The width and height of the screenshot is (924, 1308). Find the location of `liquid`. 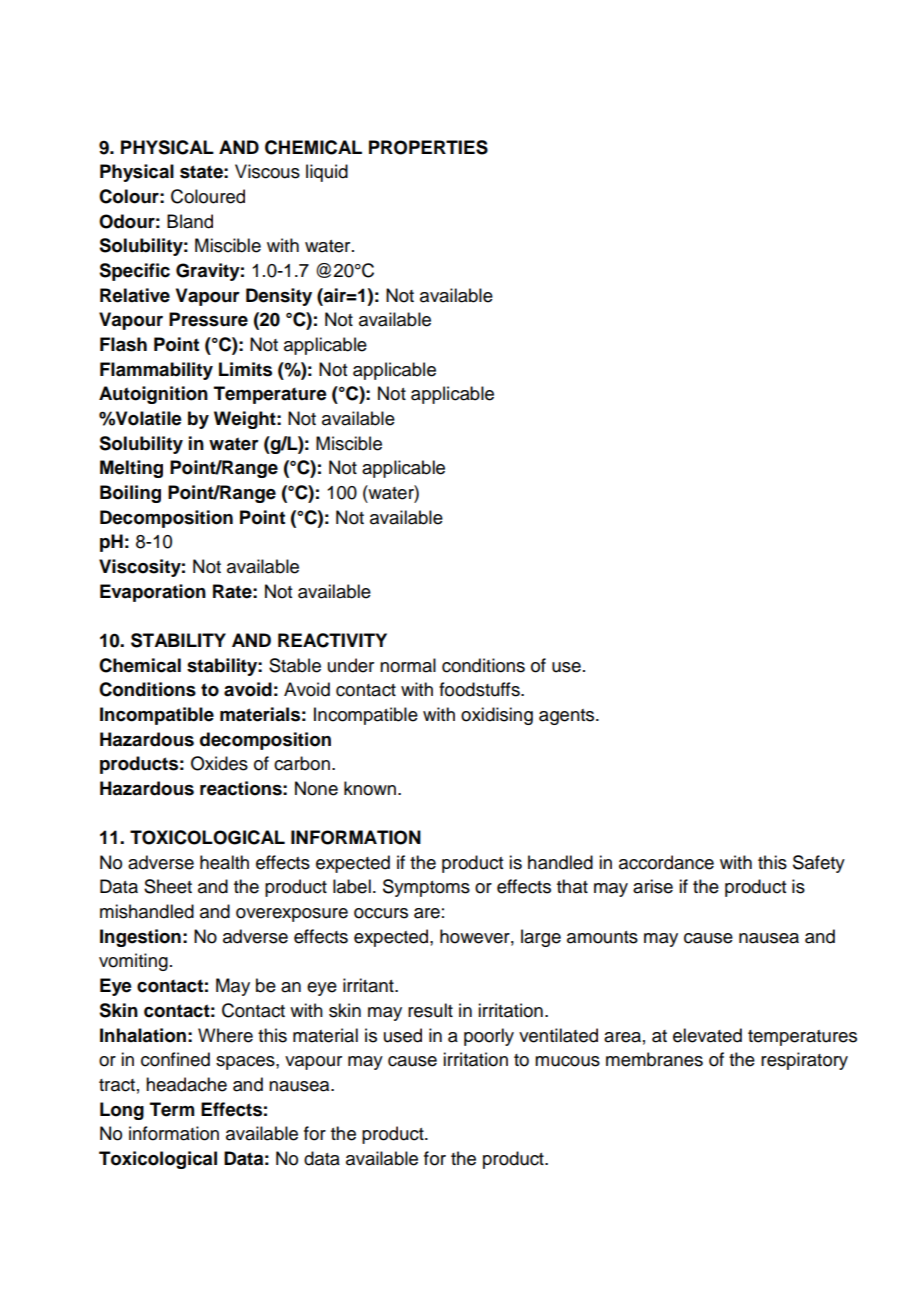

liquid is located at coordinates (327, 173).
